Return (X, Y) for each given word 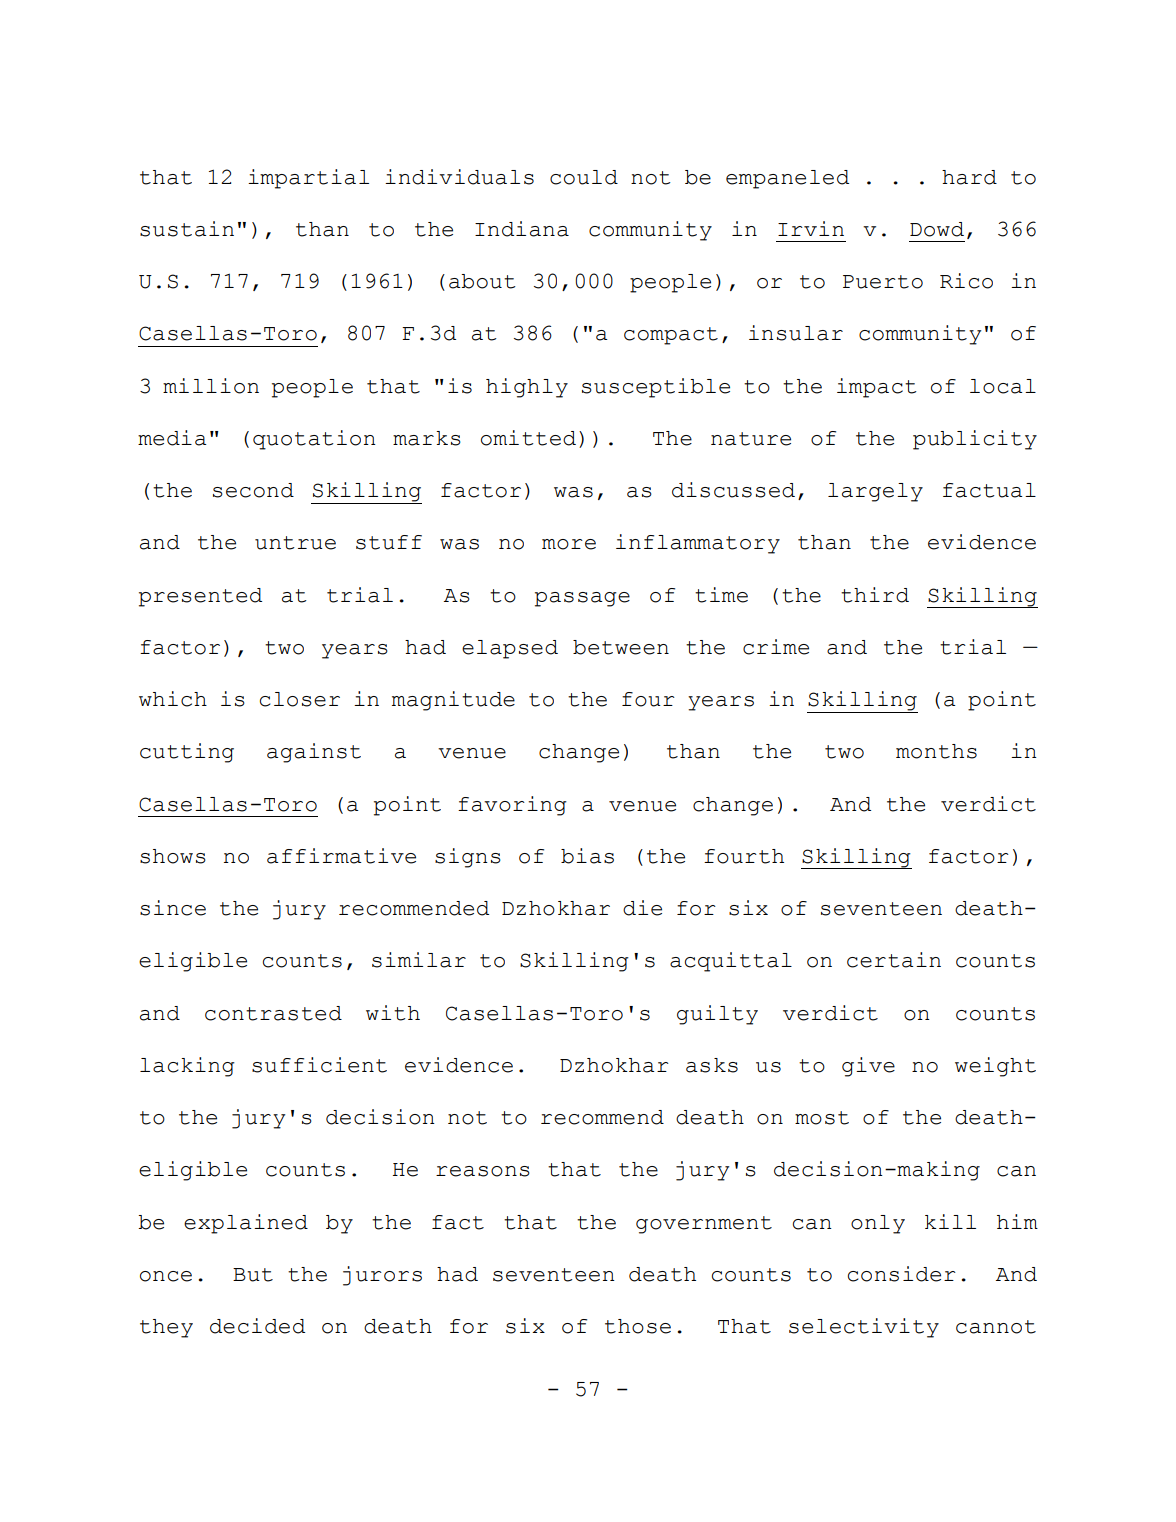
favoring (512, 806)
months (936, 751)
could (584, 177)
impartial (308, 179)
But (253, 1275)
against (314, 753)
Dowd (937, 229)
